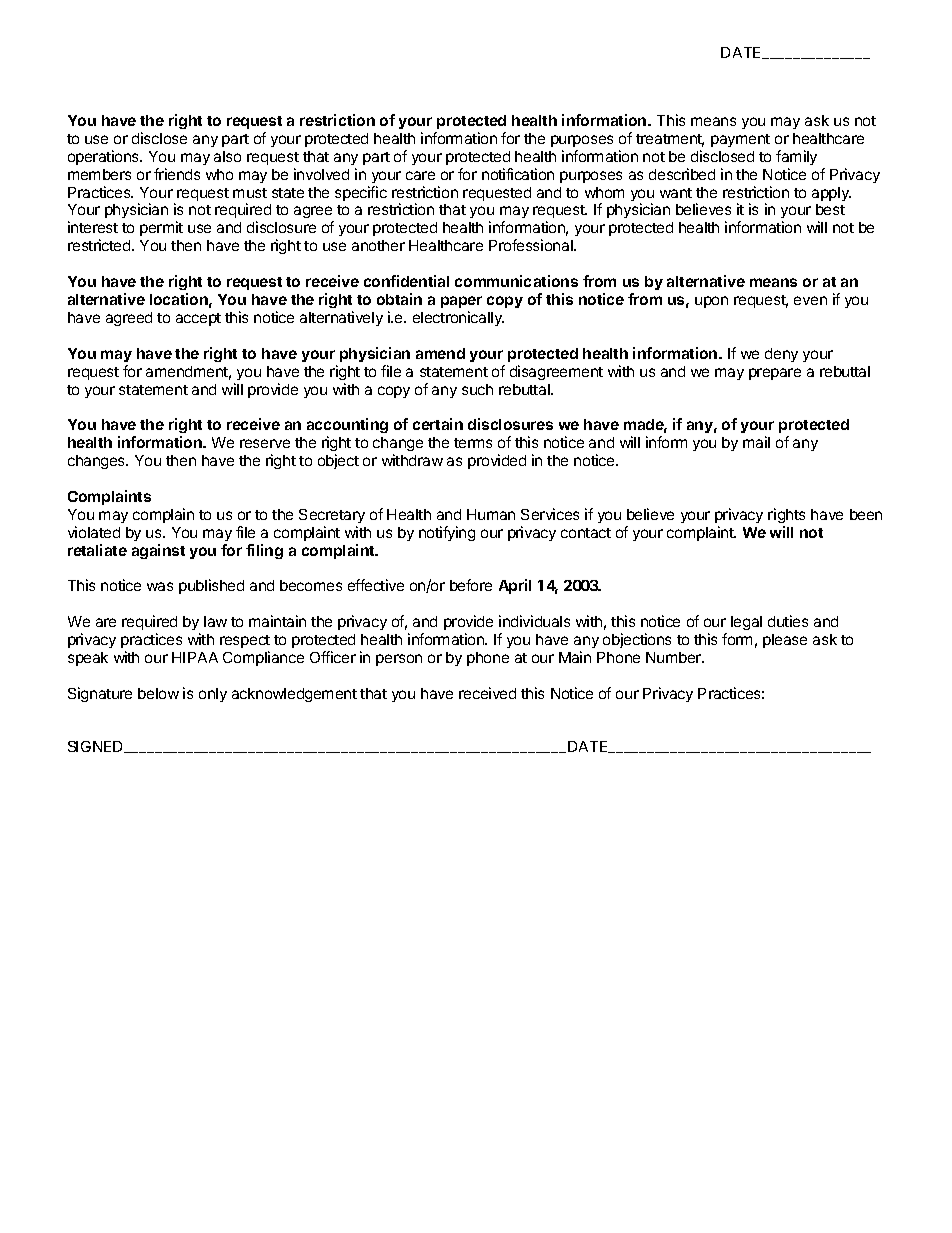  I want to click on below, so click(158, 693).
